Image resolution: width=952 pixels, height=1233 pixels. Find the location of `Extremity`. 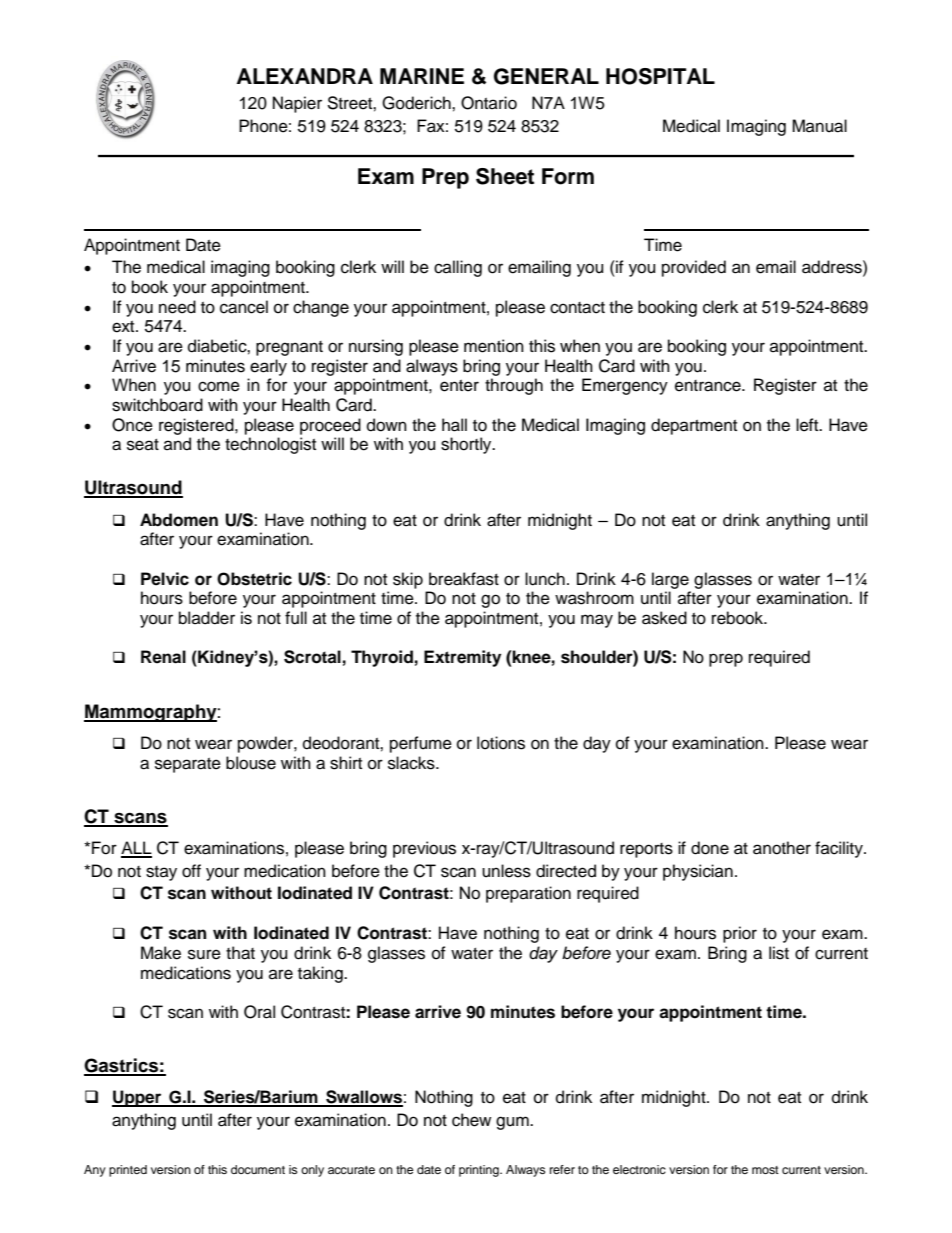

Extremity is located at coordinates (462, 658).
